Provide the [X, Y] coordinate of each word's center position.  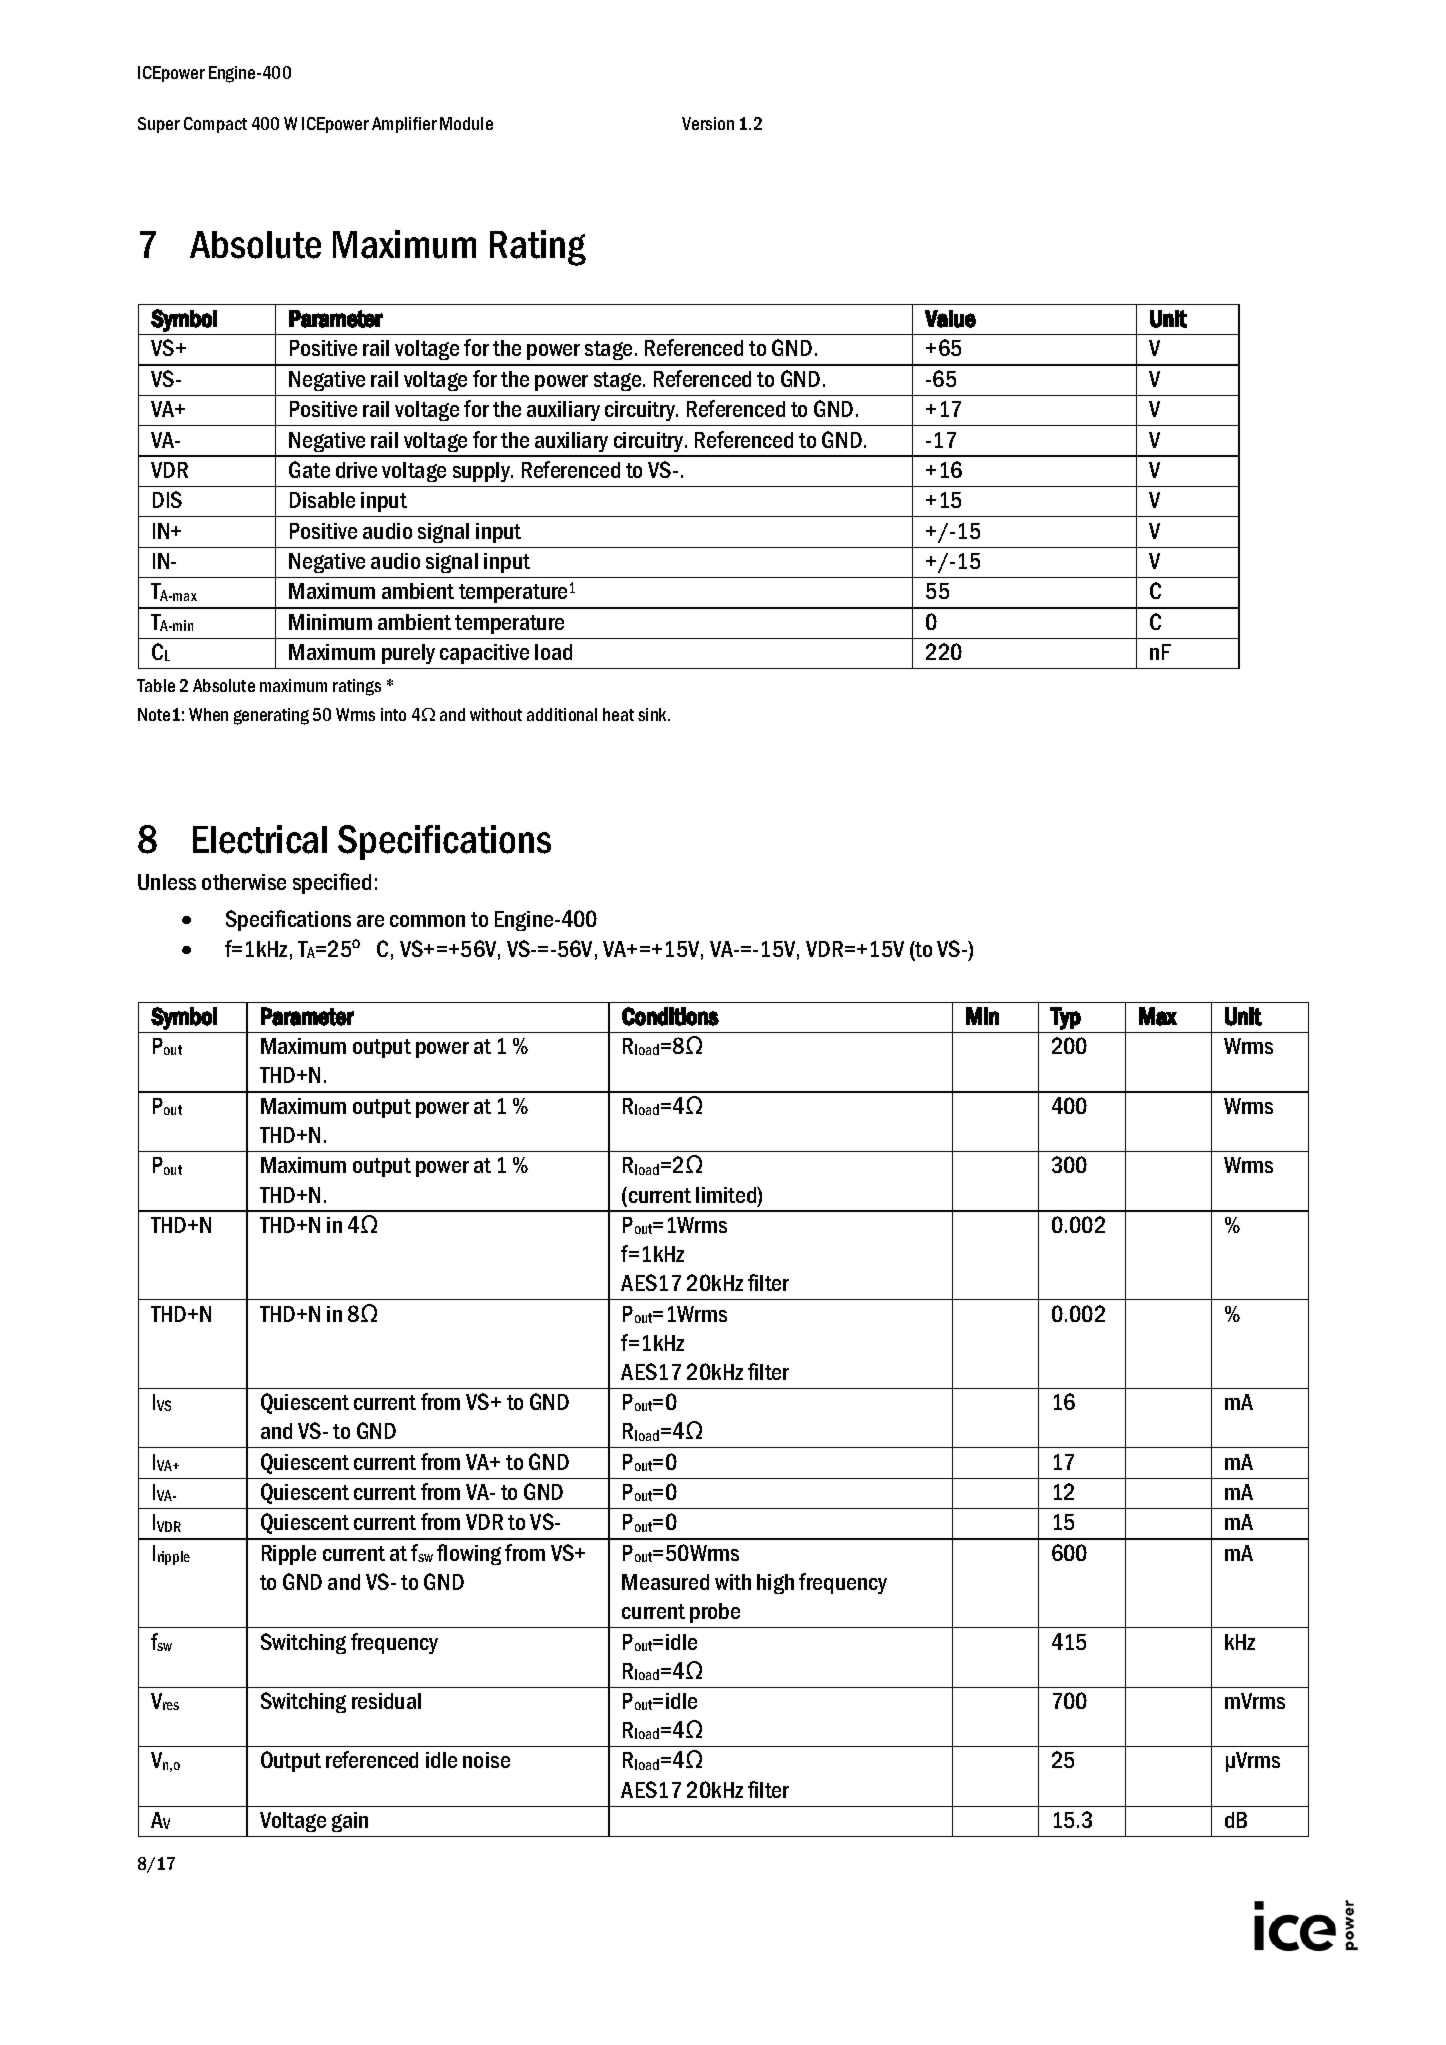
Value [950, 319]
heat [618, 714]
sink [654, 714]
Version [708, 123]
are [370, 921]
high [775, 1584]
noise [486, 1760]
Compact [215, 125]
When [208, 714]
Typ [1065, 1018]
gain [350, 1822]
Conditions [670, 1016]
